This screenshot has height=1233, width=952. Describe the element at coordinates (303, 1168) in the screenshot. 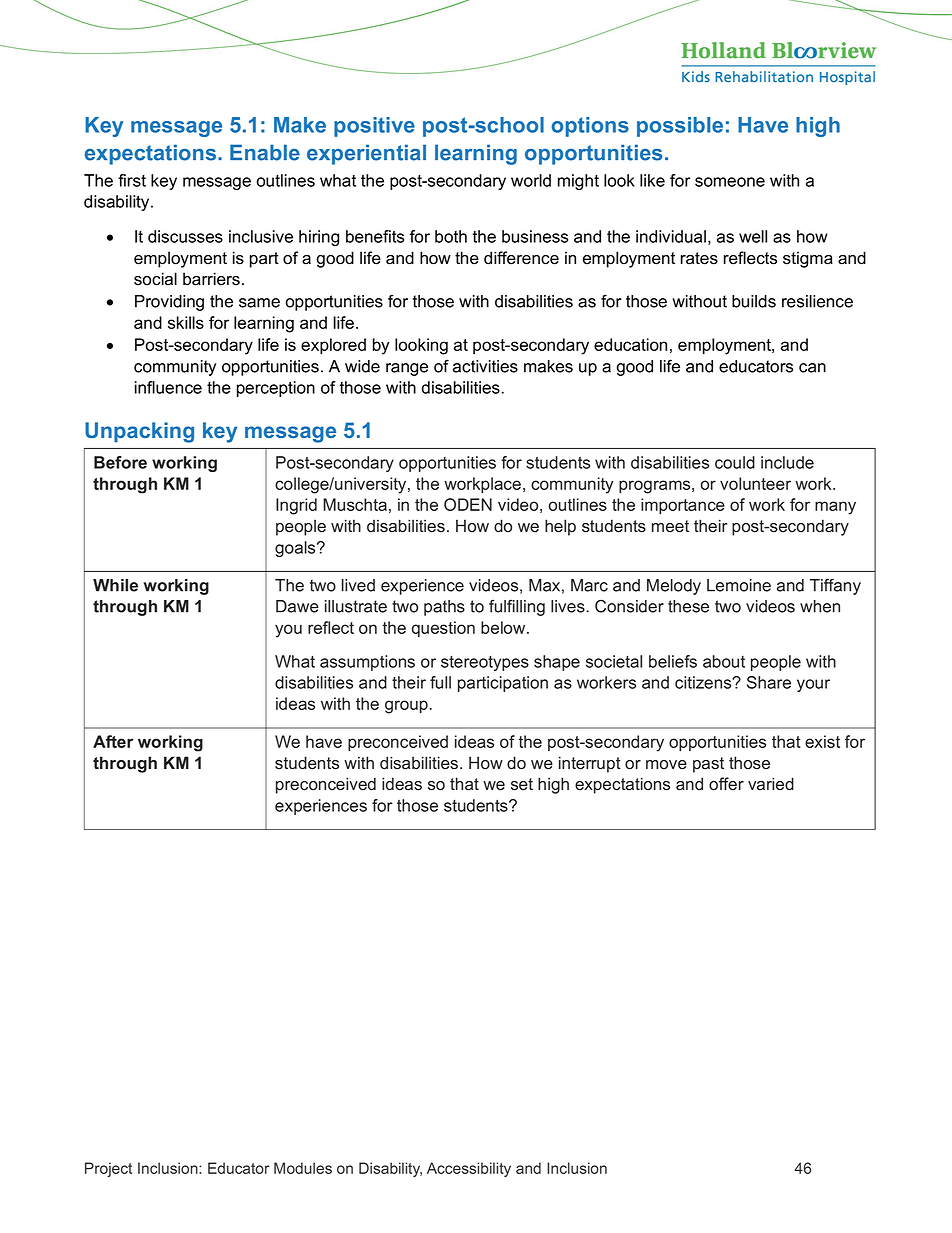

I see `Modules` at that location.
